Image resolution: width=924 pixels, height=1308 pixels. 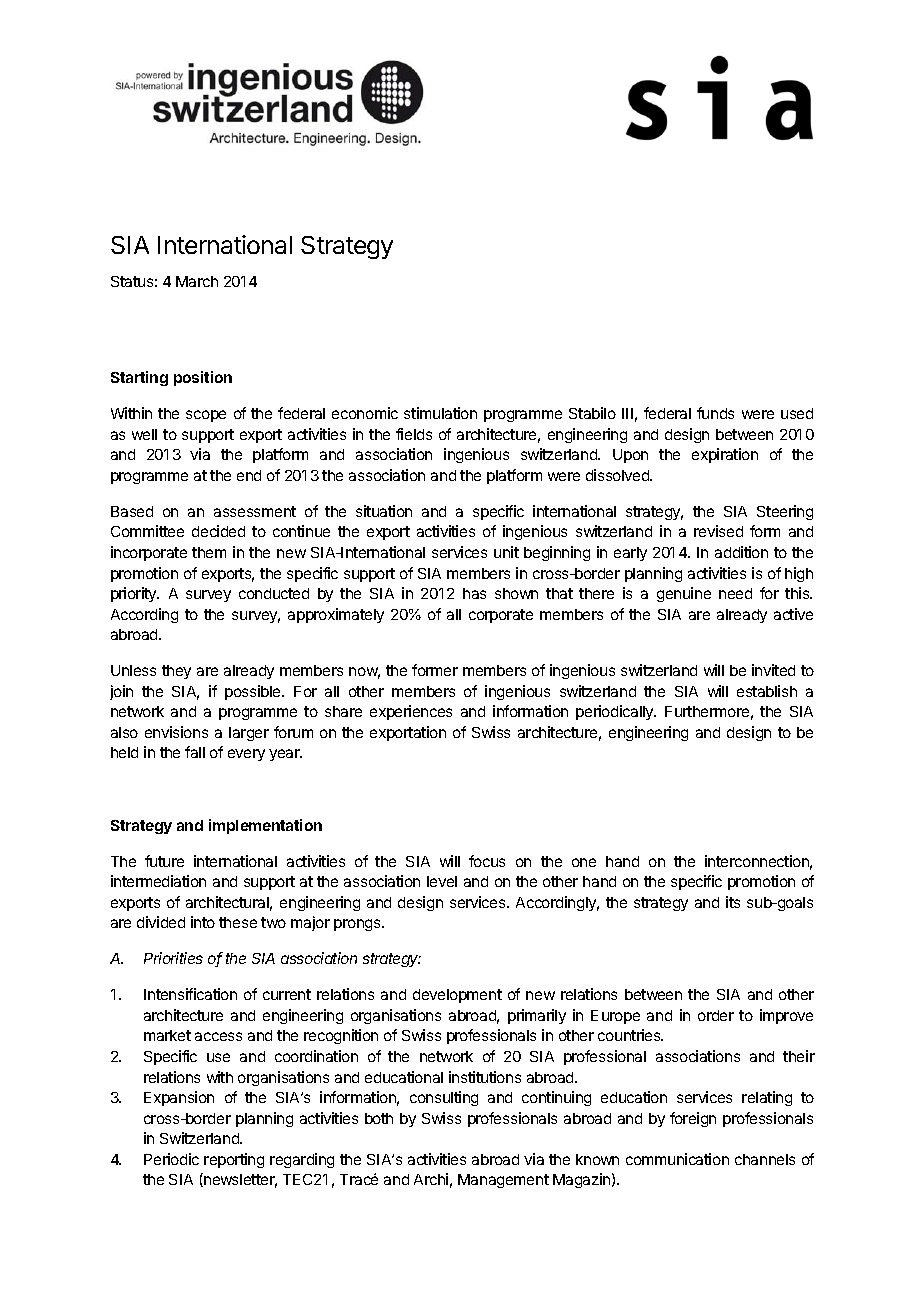 I want to click on into, so click(x=203, y=922).
